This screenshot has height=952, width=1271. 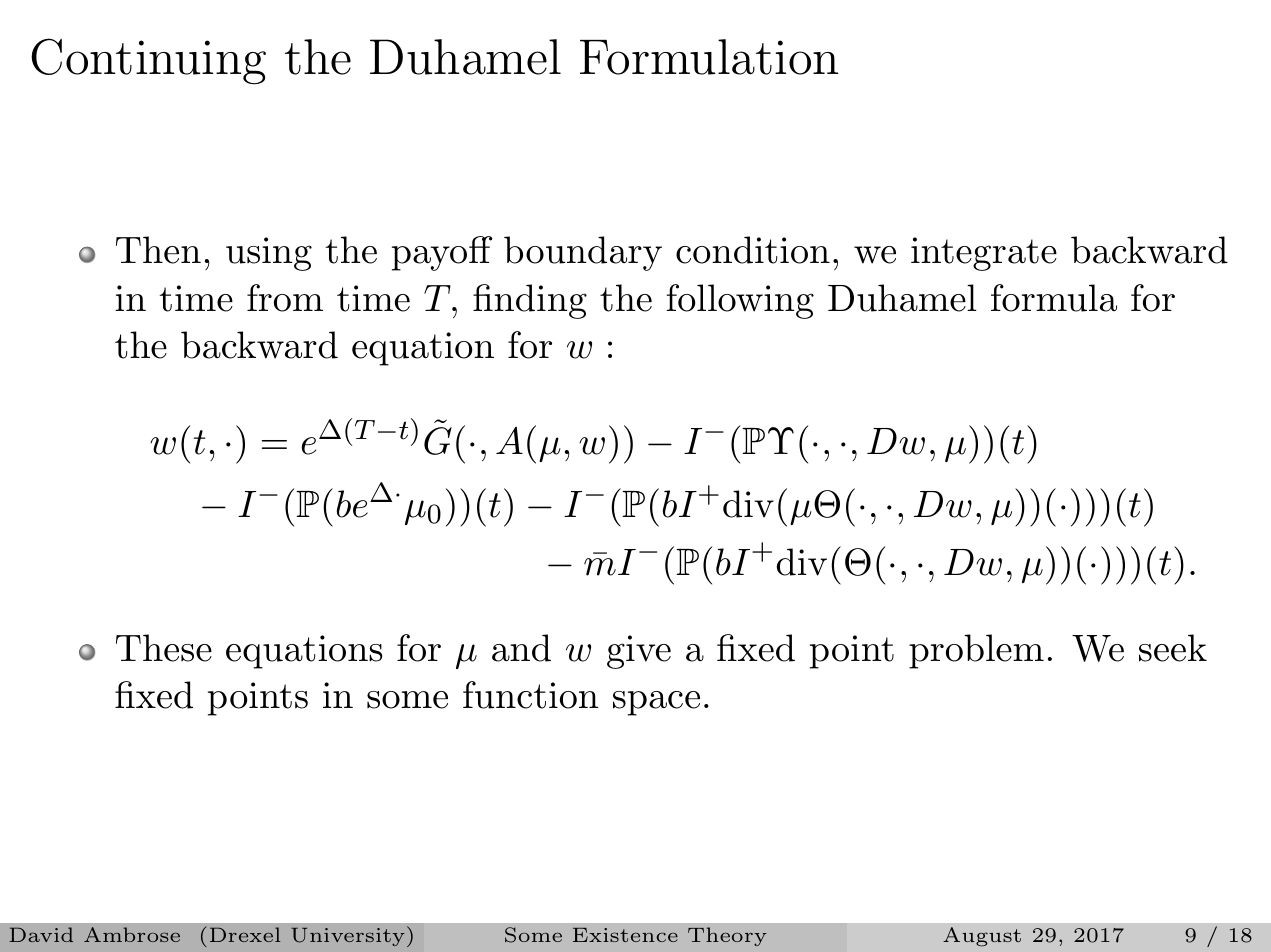 What do you see at coordinates (521, 648) in the screenshot?
I see `and` at bounding box center [521, 648].
